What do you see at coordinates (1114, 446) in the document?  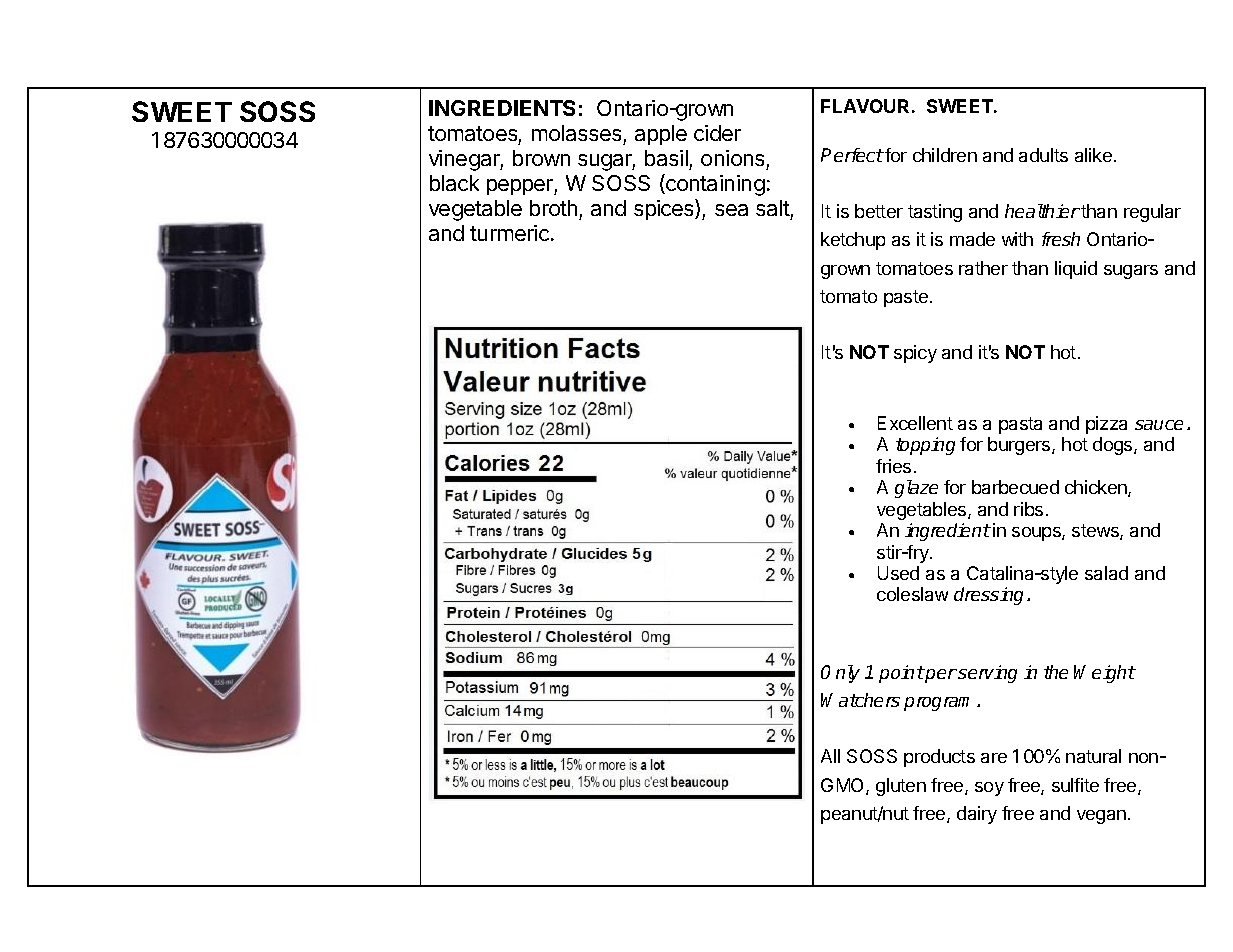 I see `dogs` at bounding box center [1114, 446].
